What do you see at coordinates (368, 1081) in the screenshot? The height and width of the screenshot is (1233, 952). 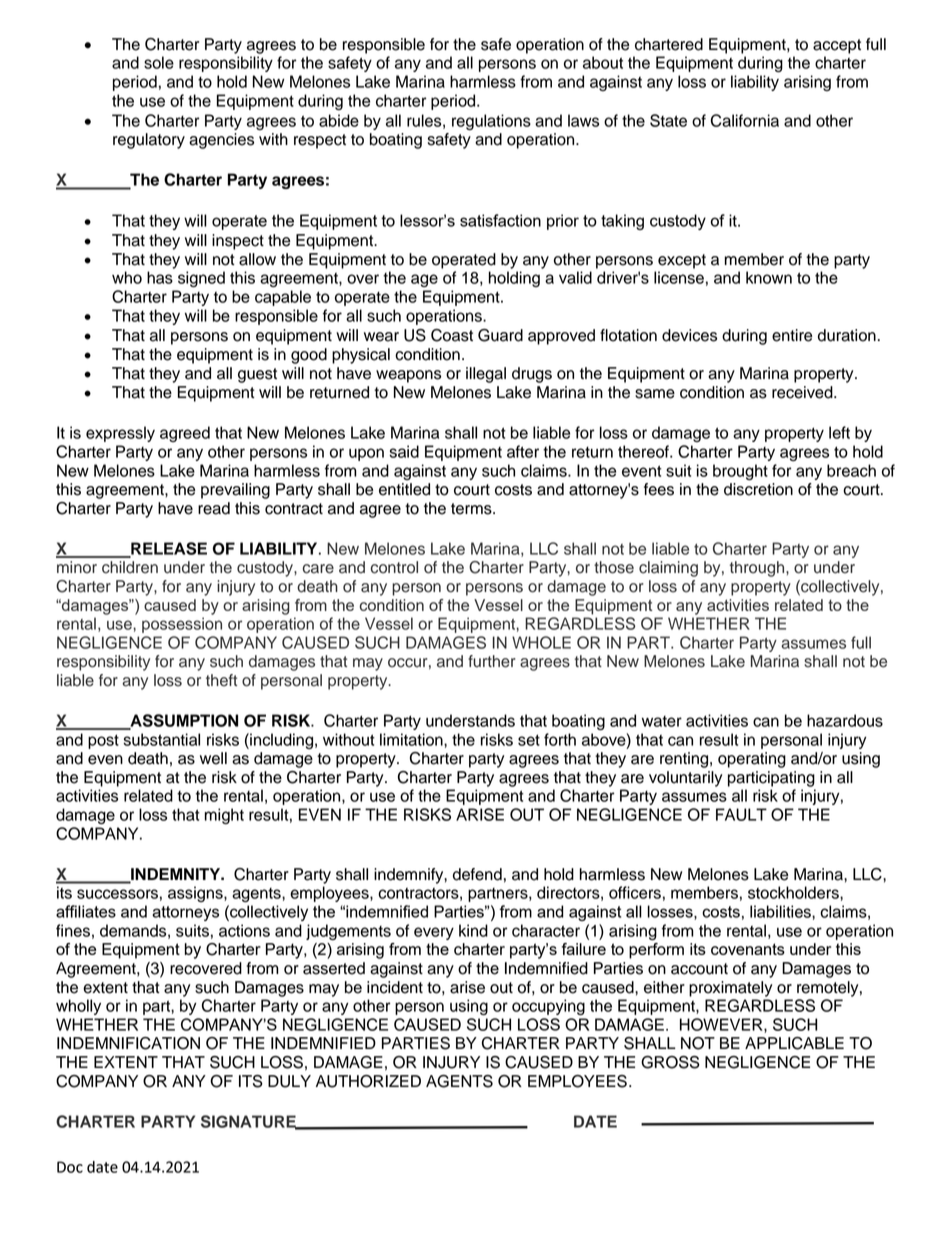 I see `AUTHORIZED` at bounding box center [368, 1081].
